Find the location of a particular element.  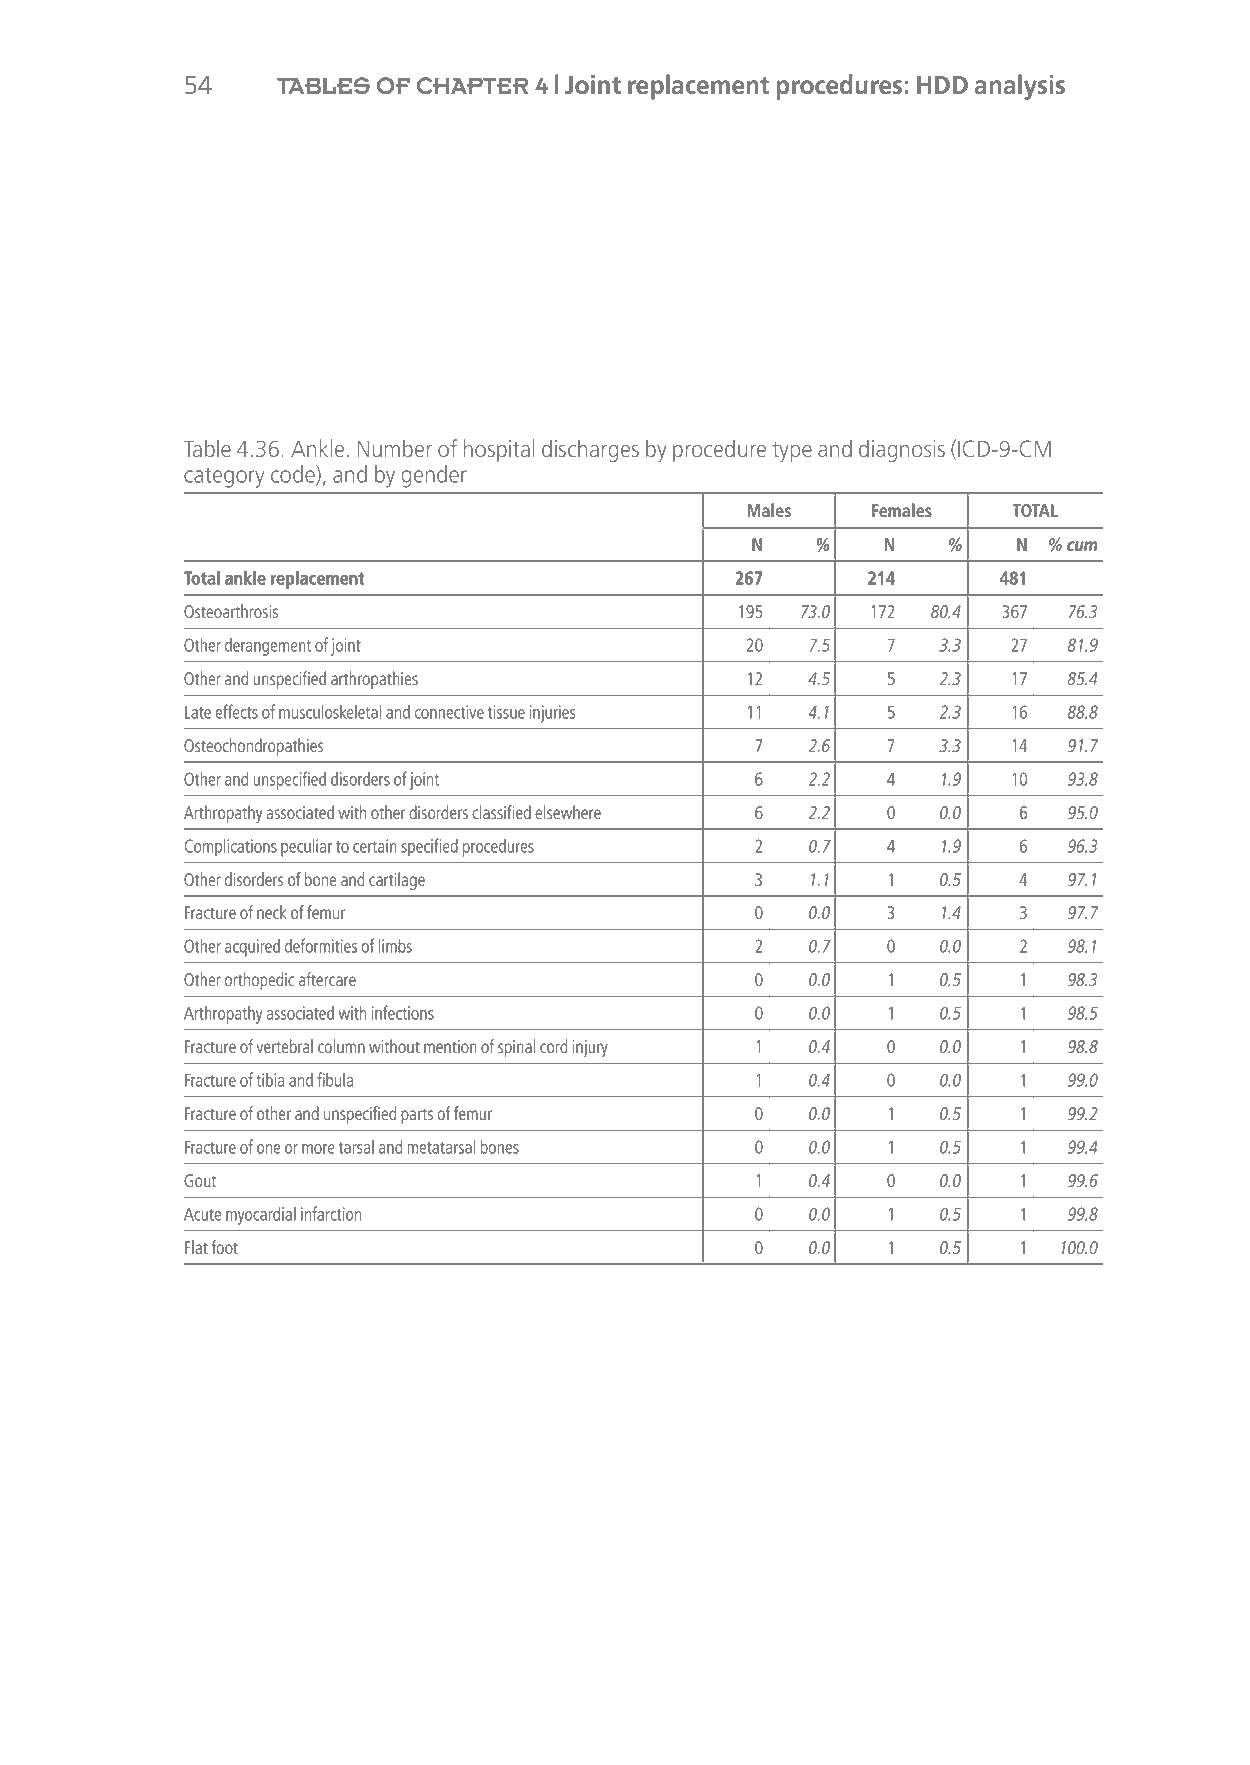

elsewhere is located at coordinates (568, 812).
